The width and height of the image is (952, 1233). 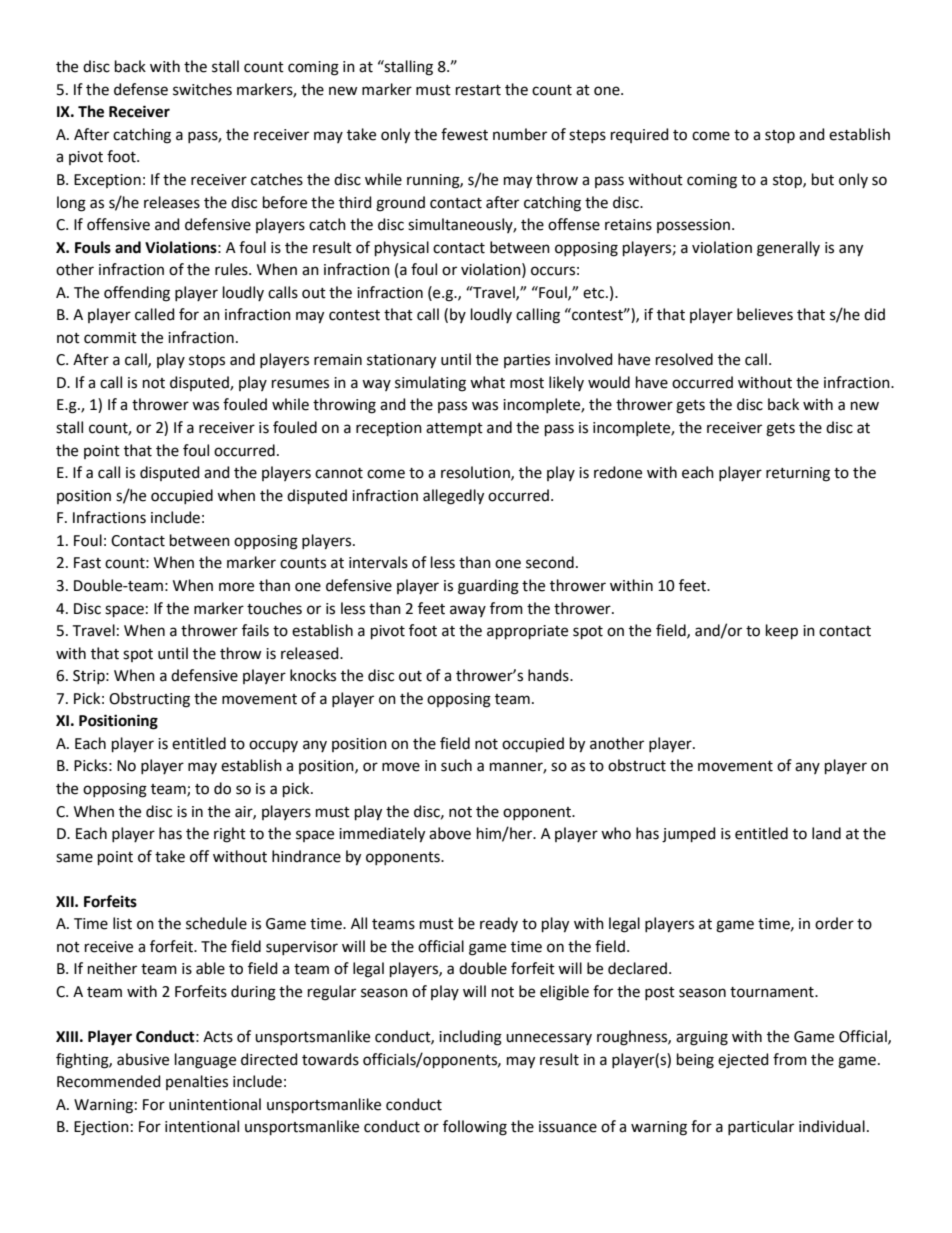 What do you see at coordinates (475, 1128) in the image?
I see `following` at bounding box center [475, 1128].
